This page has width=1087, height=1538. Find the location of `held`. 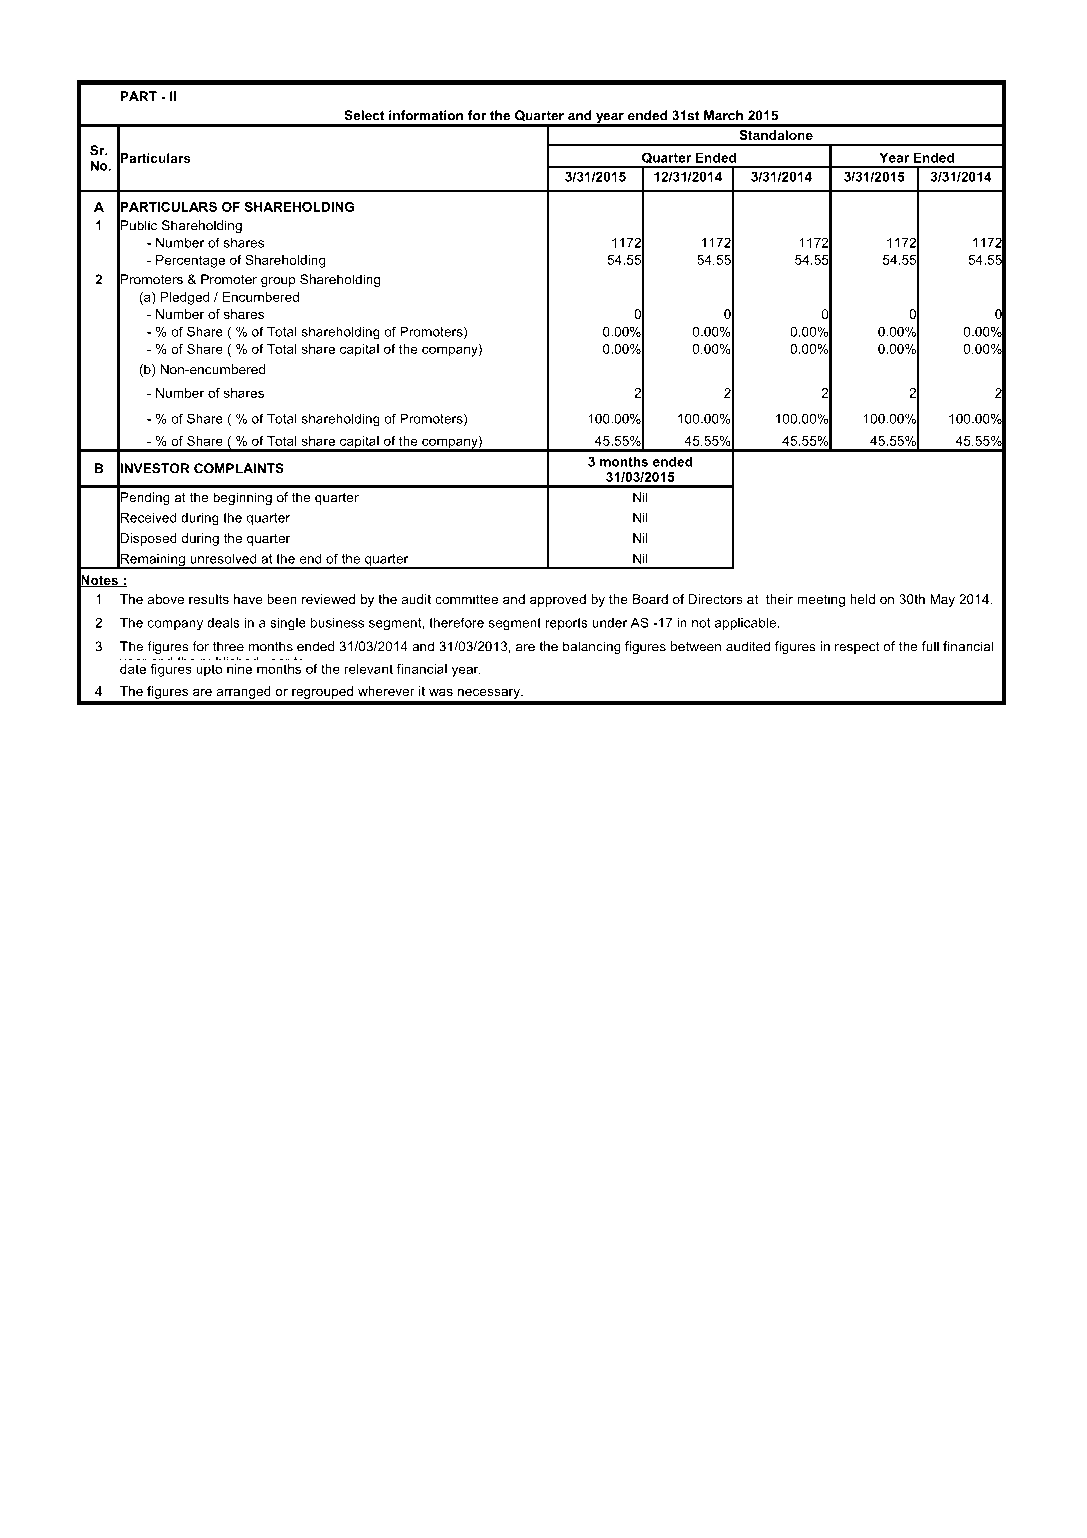

held is located at coordinates (862, 599).
